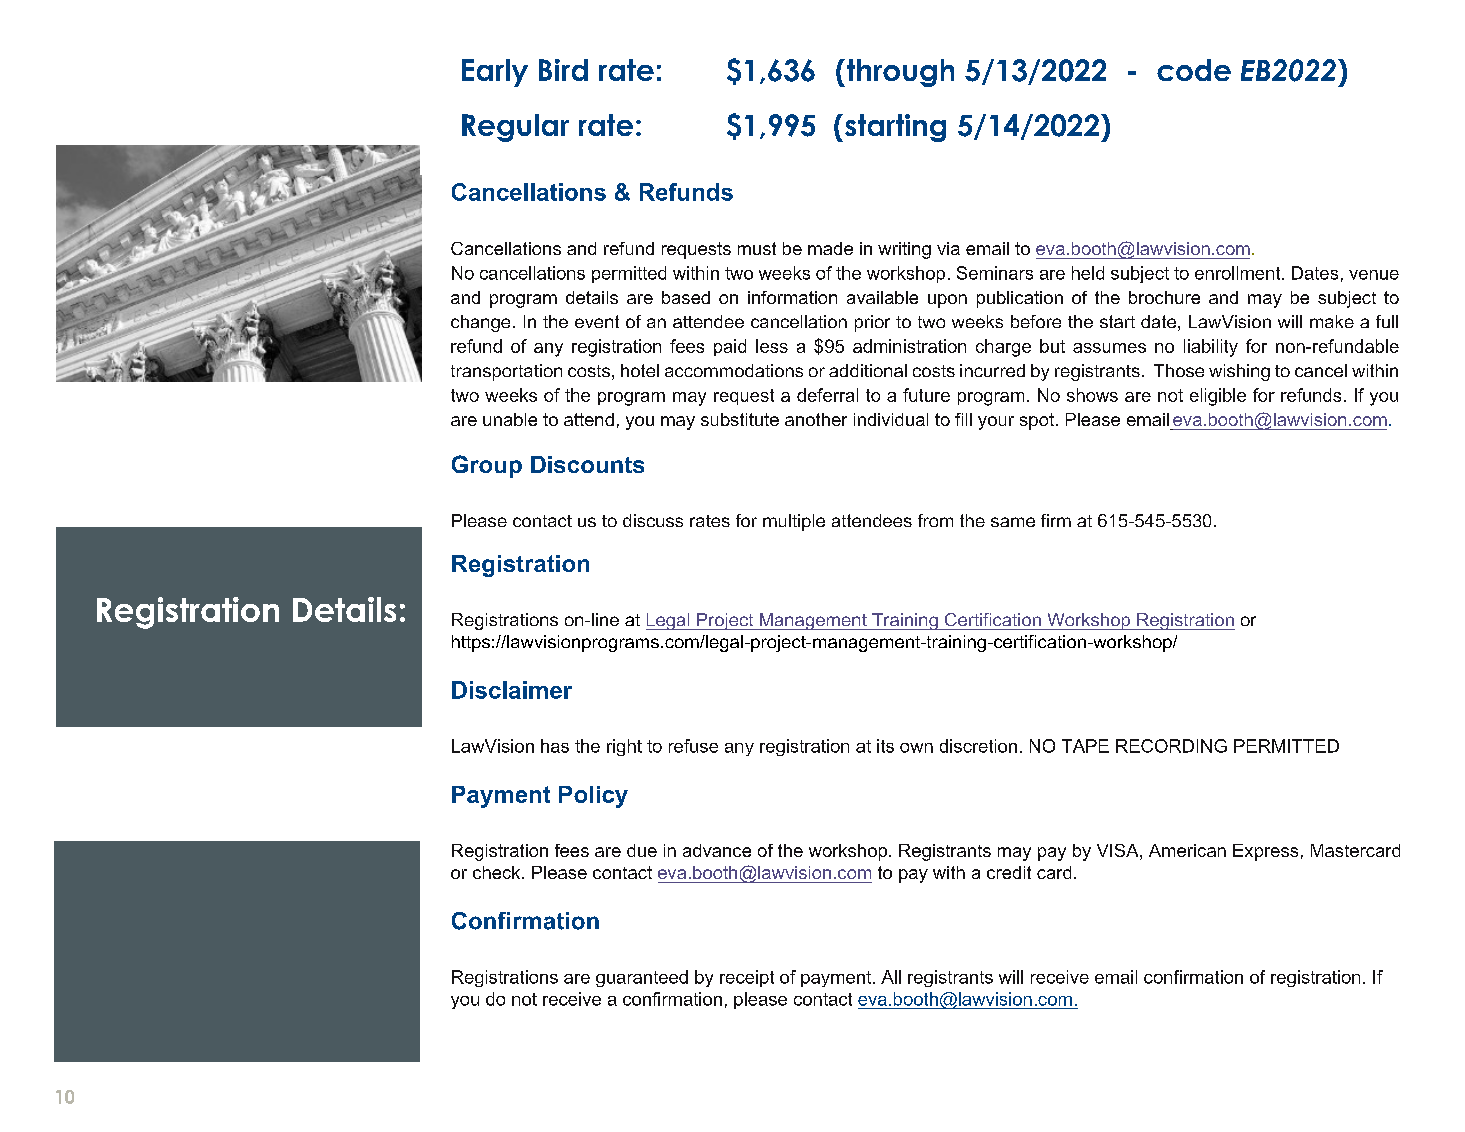 The height and width of the document is (1132, 1465). I want to click on code, so click(1194, 70).
